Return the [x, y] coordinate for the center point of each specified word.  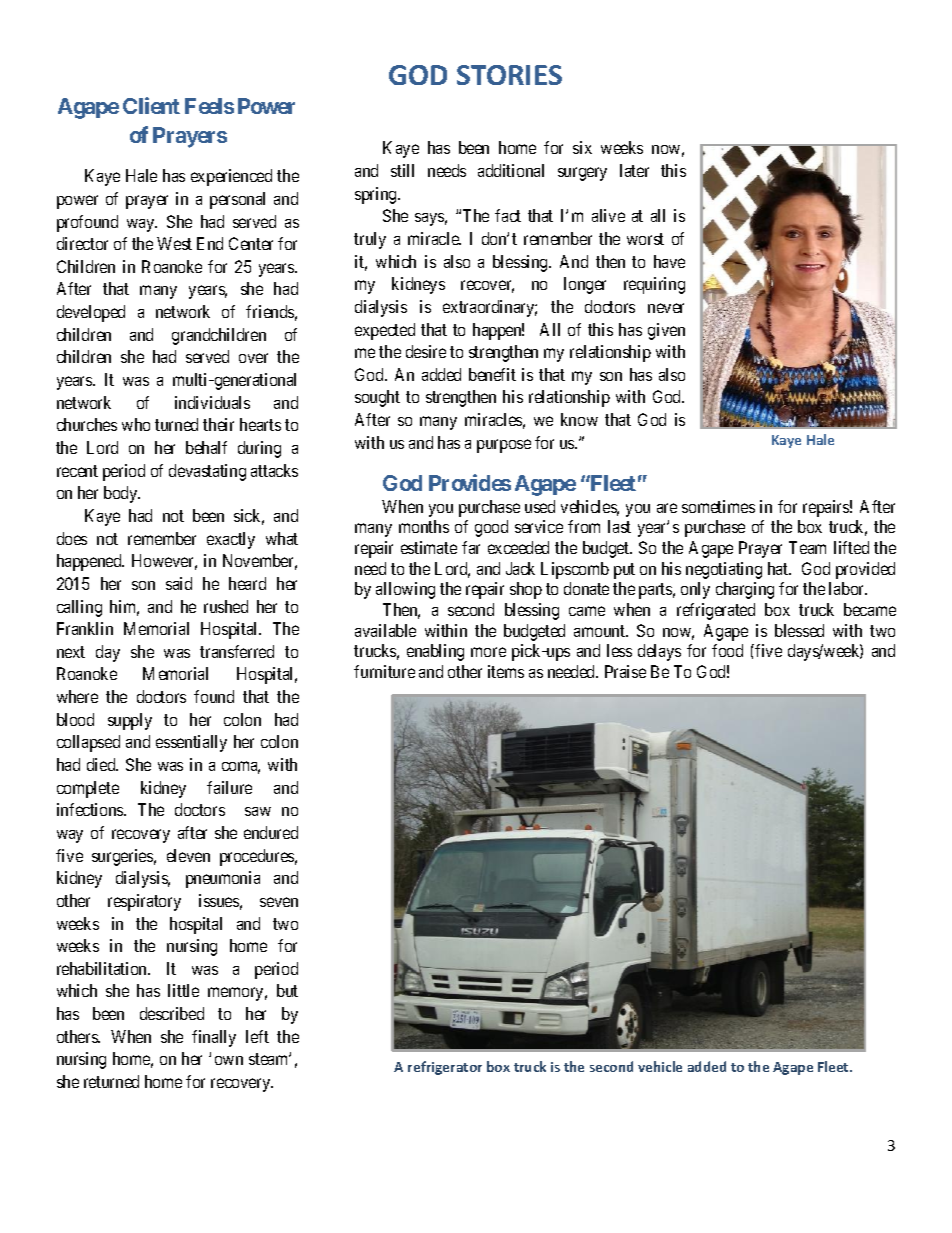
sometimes [718, 506]
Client [151, 105]
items [506, 671]
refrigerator [445, 1068]
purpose [504, 446]
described [172, 1013]
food [727, 650]
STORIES [509, 75]
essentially [191, 743]
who [136, 424]
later [634, 170]
